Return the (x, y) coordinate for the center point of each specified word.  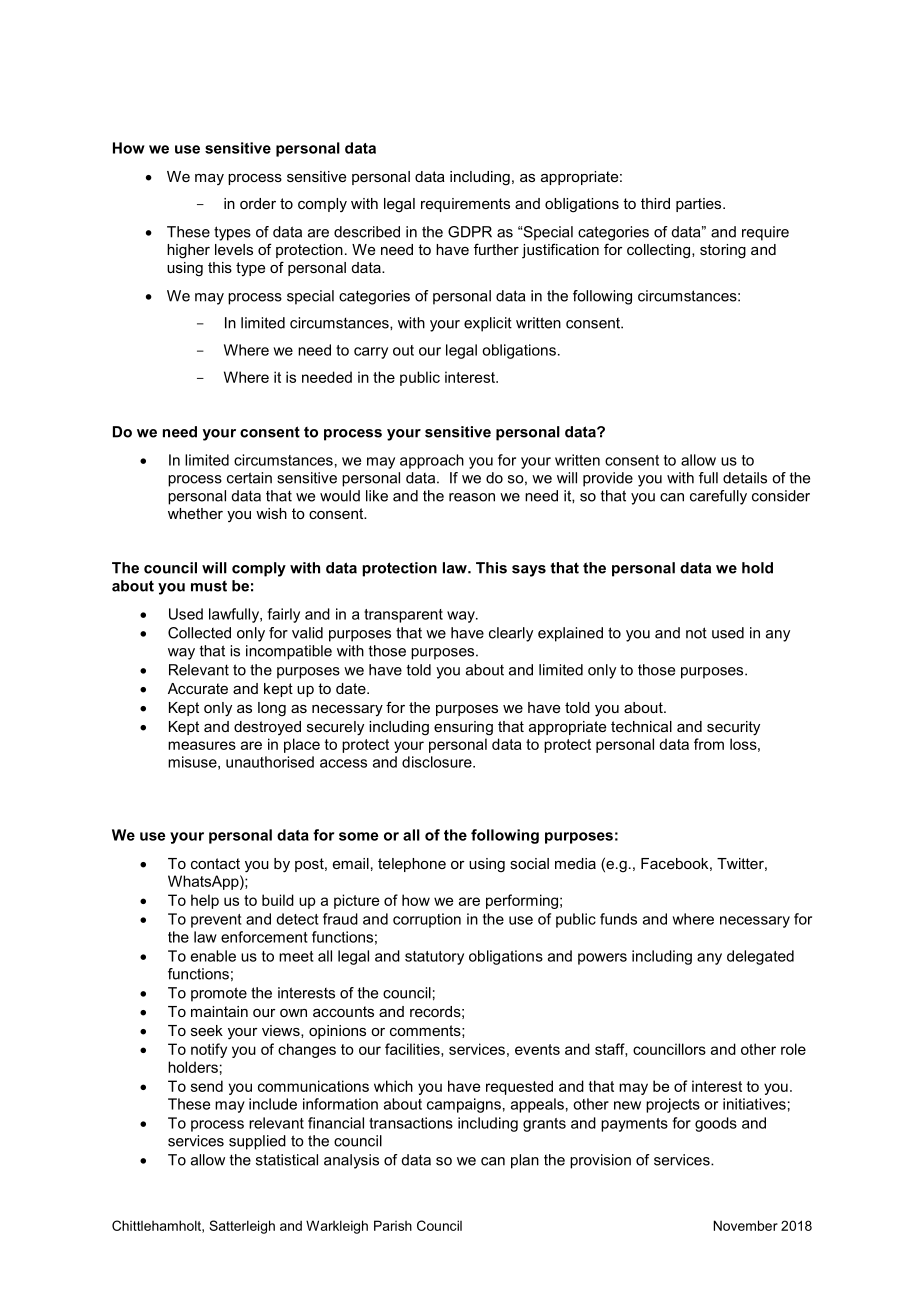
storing (723, 251)
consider (781, 496)
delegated (760, 957)
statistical (287, 1160)
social (529, 863)
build (278, 900)
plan (525, 1161)
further (496, 249)
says (529, 571)
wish (271, 513)
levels (234, 249)
